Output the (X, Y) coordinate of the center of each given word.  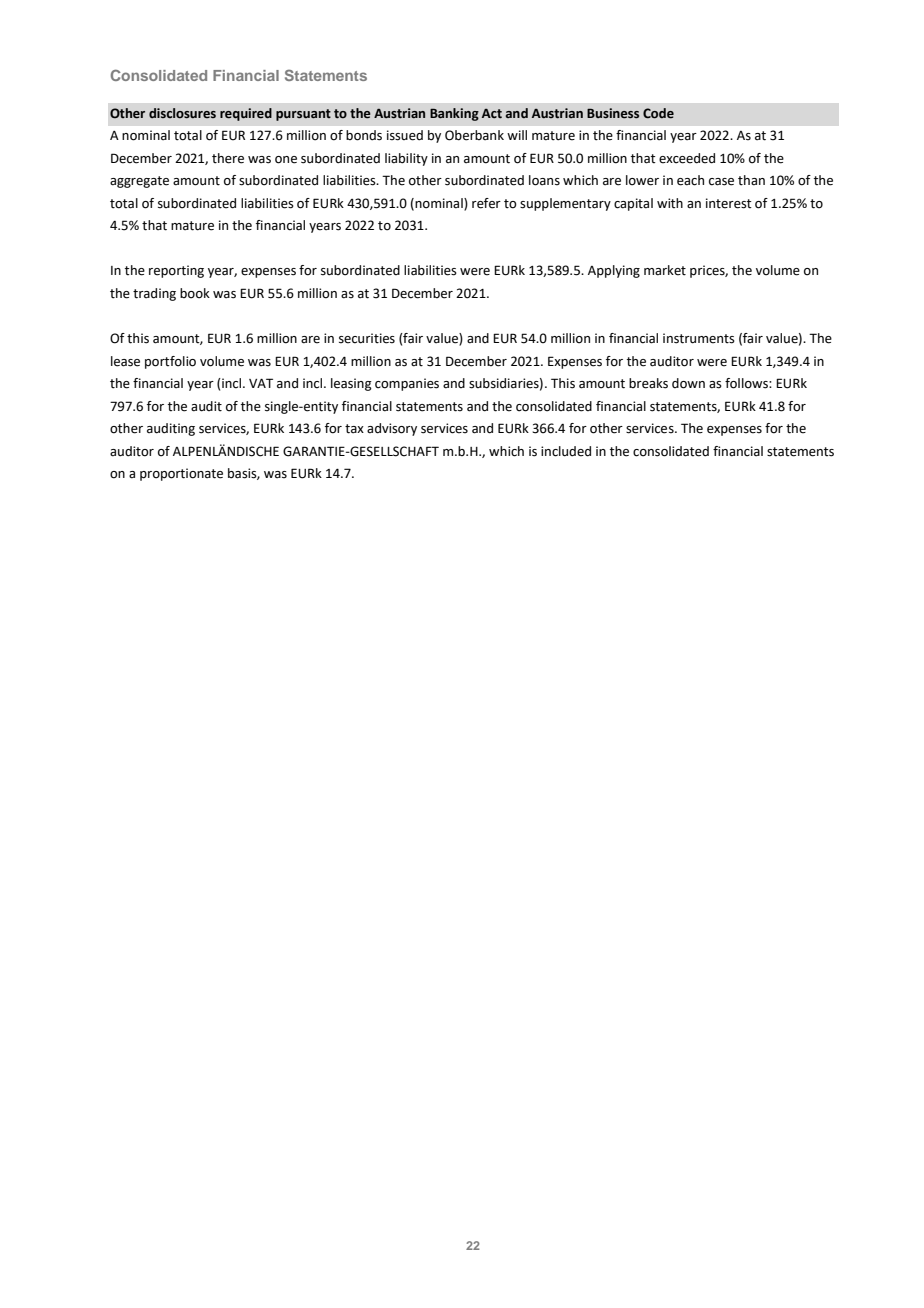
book (195, 293)
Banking (454, 114)
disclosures (182, 113)
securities (367, 338)
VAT (261, 383)
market (665, 270)
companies (407, 384)
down (688, 383)
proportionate (181, 474)
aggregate (139, 182)
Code (658, 113)
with (670, 203)
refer (486, 203)
